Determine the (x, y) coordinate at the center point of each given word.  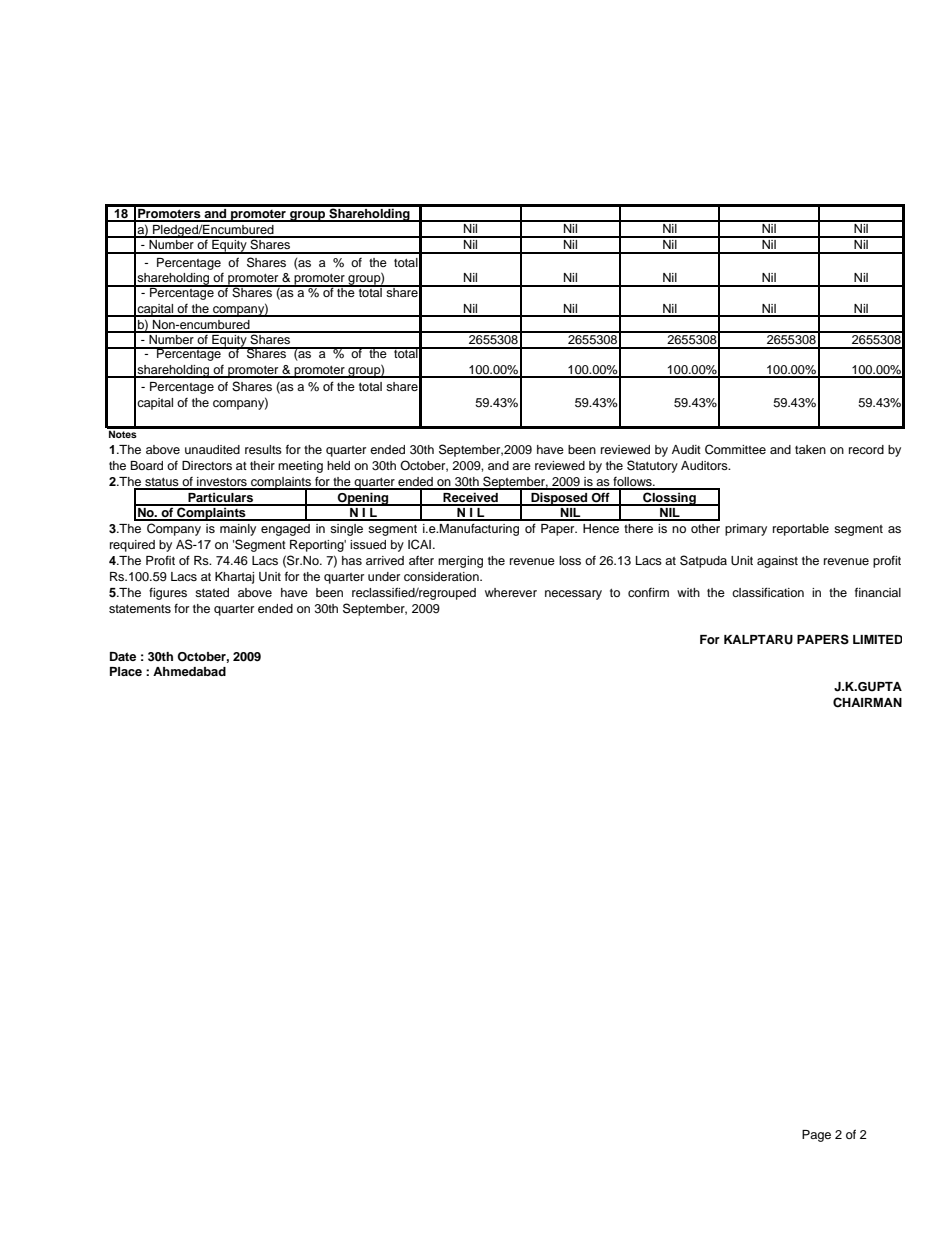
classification (768, 592)
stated (212, 592)
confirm (648, 592)
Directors (207, 465)
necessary (573, 595)
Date (123, 656)
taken (810, 449)
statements (140, 609)
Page (816, 1136)
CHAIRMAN (867, 702)
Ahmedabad (189, 671)
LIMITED (877, 639)
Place (126, 671)
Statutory (652, 466)
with (688, 592)
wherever (511, 592)
